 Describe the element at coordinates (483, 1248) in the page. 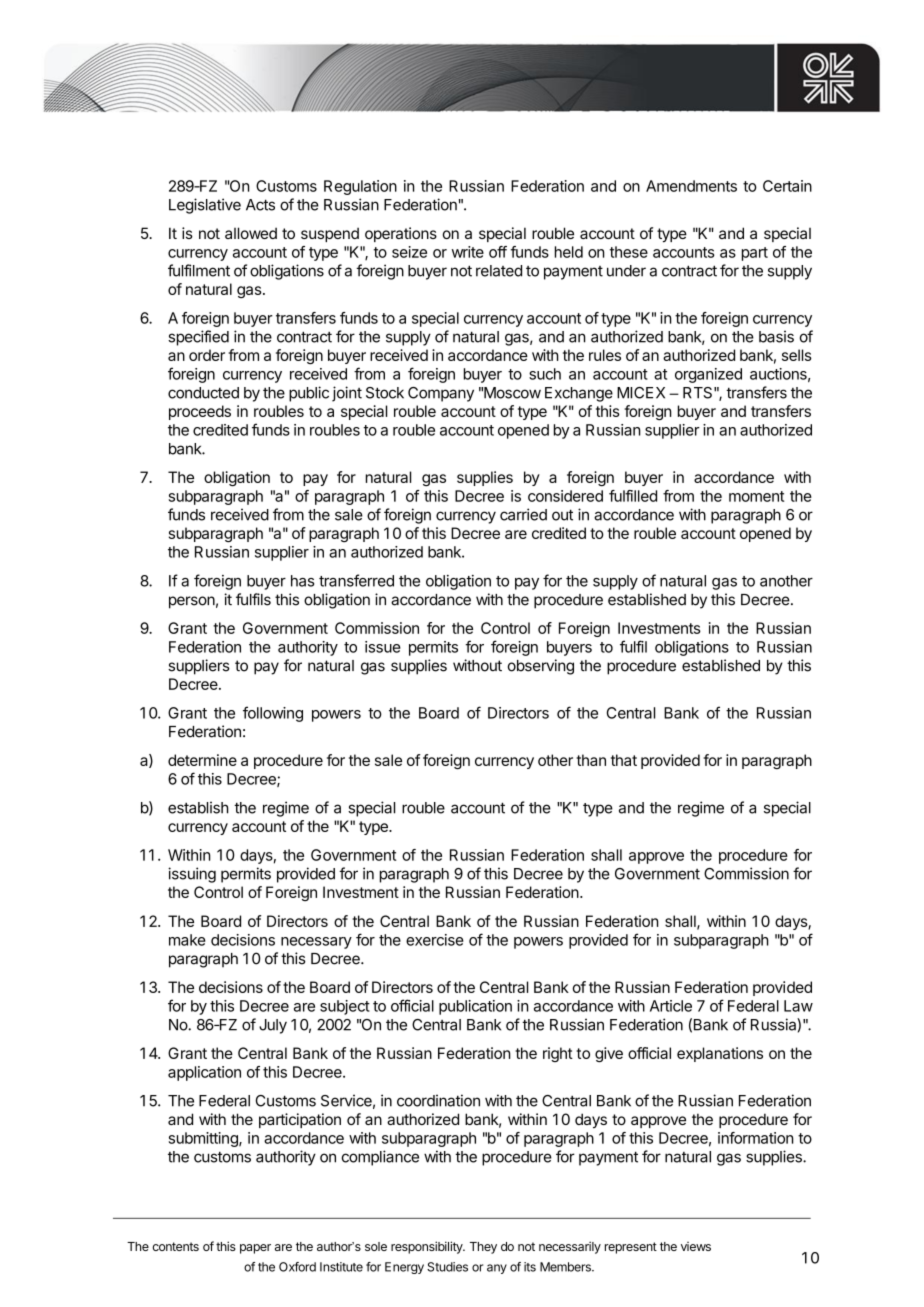

I see `They` at that location.
